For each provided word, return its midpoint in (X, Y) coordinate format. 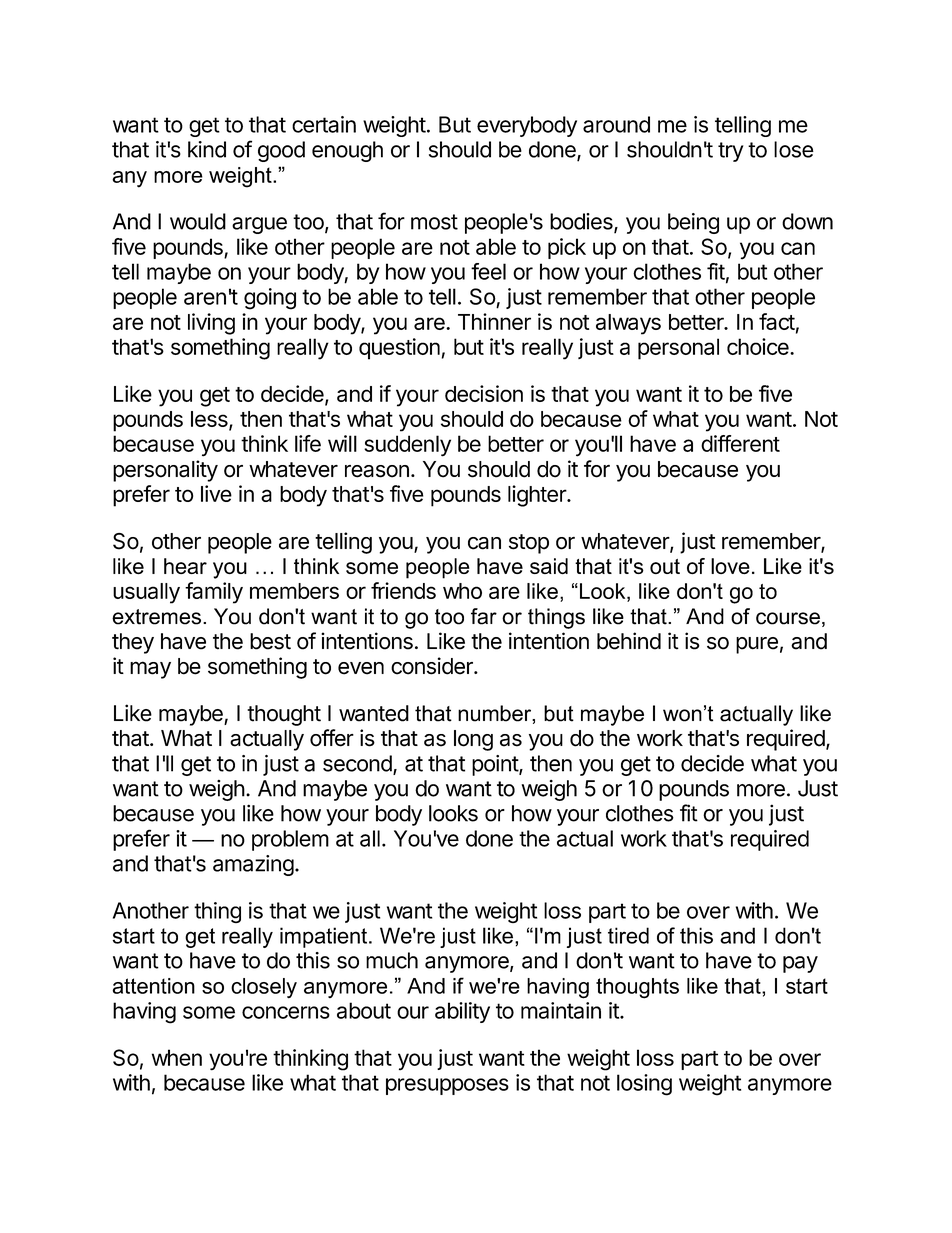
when (177, 1057)
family (214, 593)
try (730, 152)
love (730, 566)
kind (207, 149)
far (484, 616)
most (434, 222)
